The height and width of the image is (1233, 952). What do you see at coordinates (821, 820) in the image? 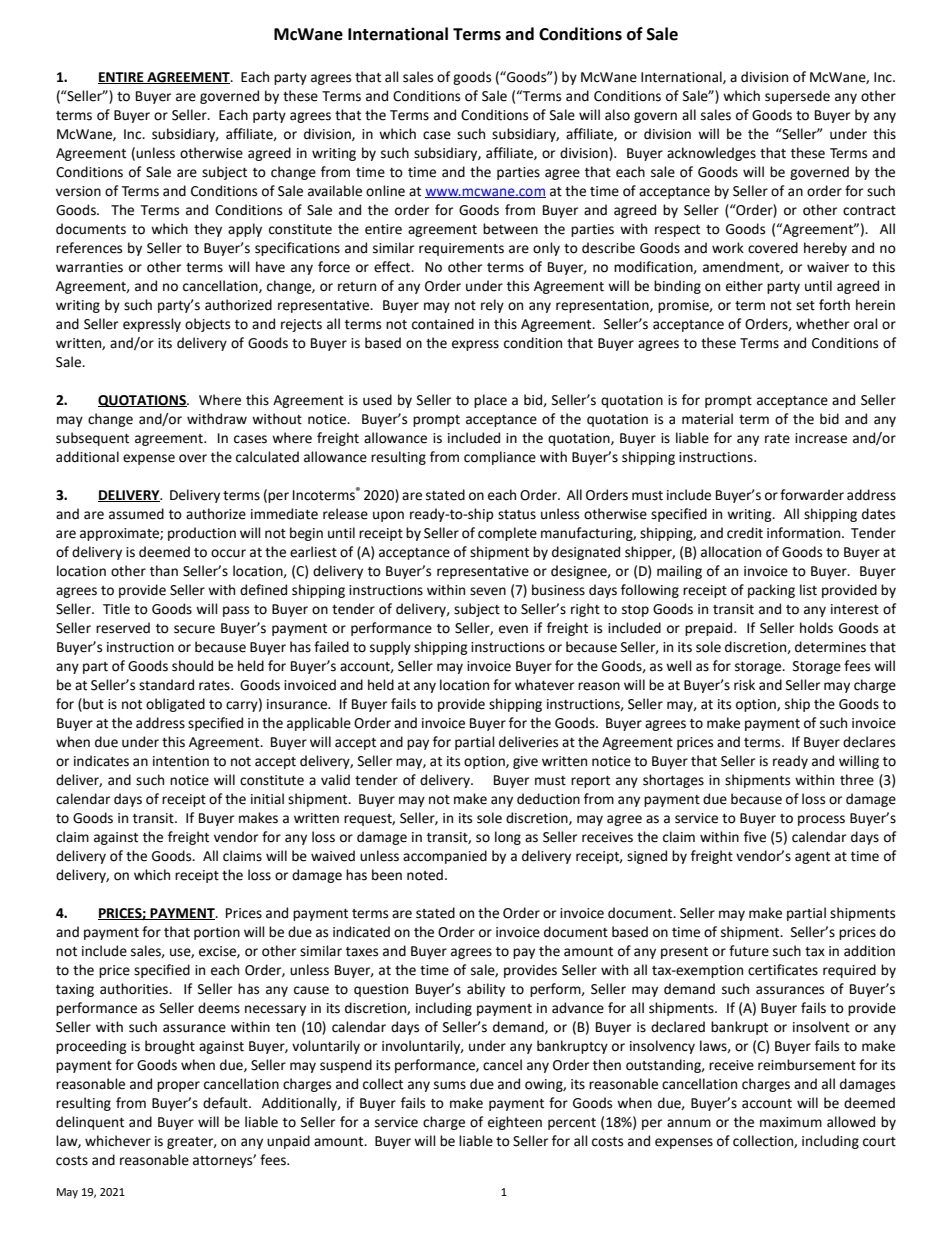
I see `process` at bounding box center [821, 820].
